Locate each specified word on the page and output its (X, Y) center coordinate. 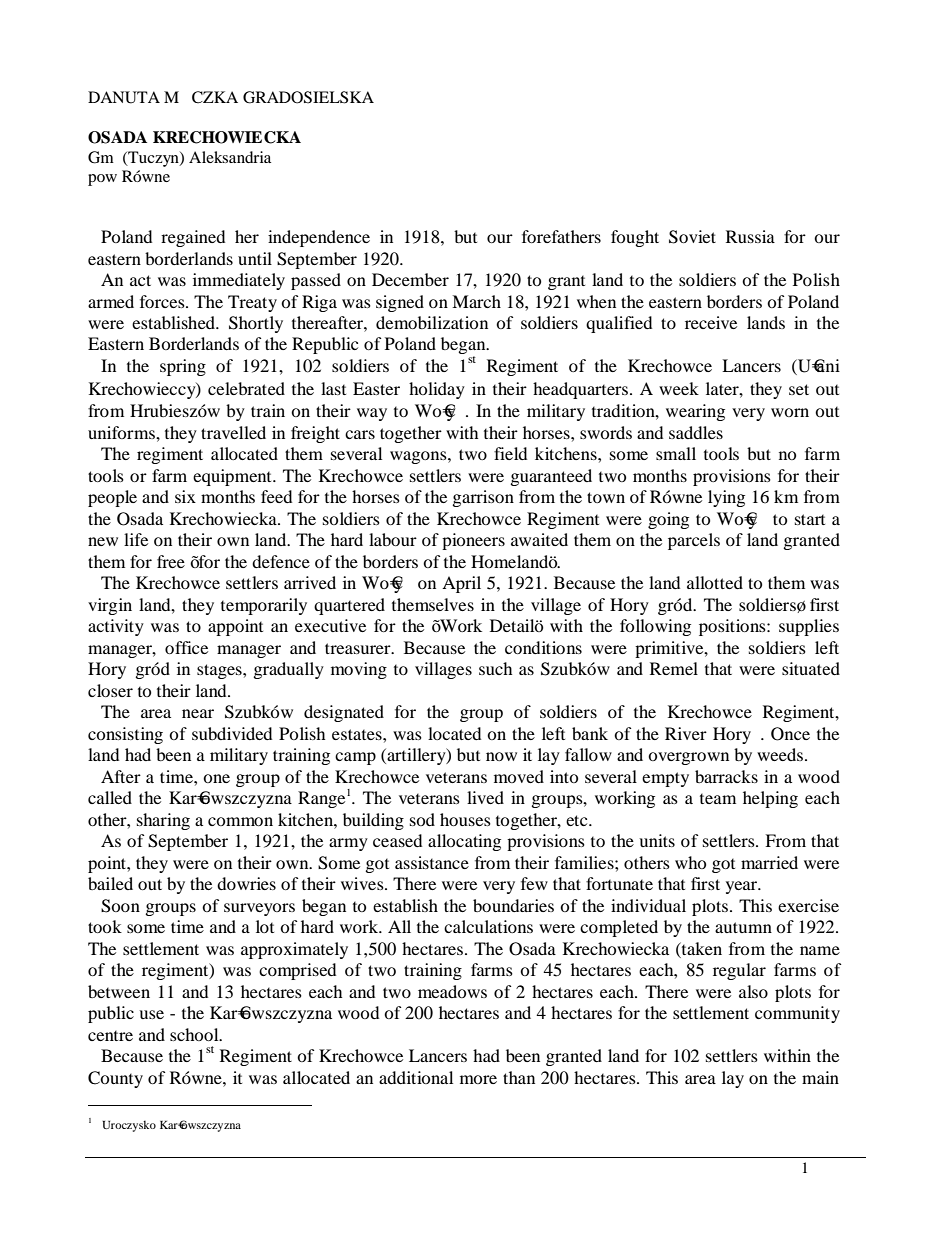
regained (193, 238)
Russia (750, 236)
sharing (163, 821)
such (495, 668)
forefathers (561, 236)
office (186, 647)
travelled (233, 432)
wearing (695, 412)
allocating (464, 842)
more (478, 1079)
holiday (437, 390)
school (195, 1034)
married (769, 862)
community (797, 1014)
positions (733, 627)
